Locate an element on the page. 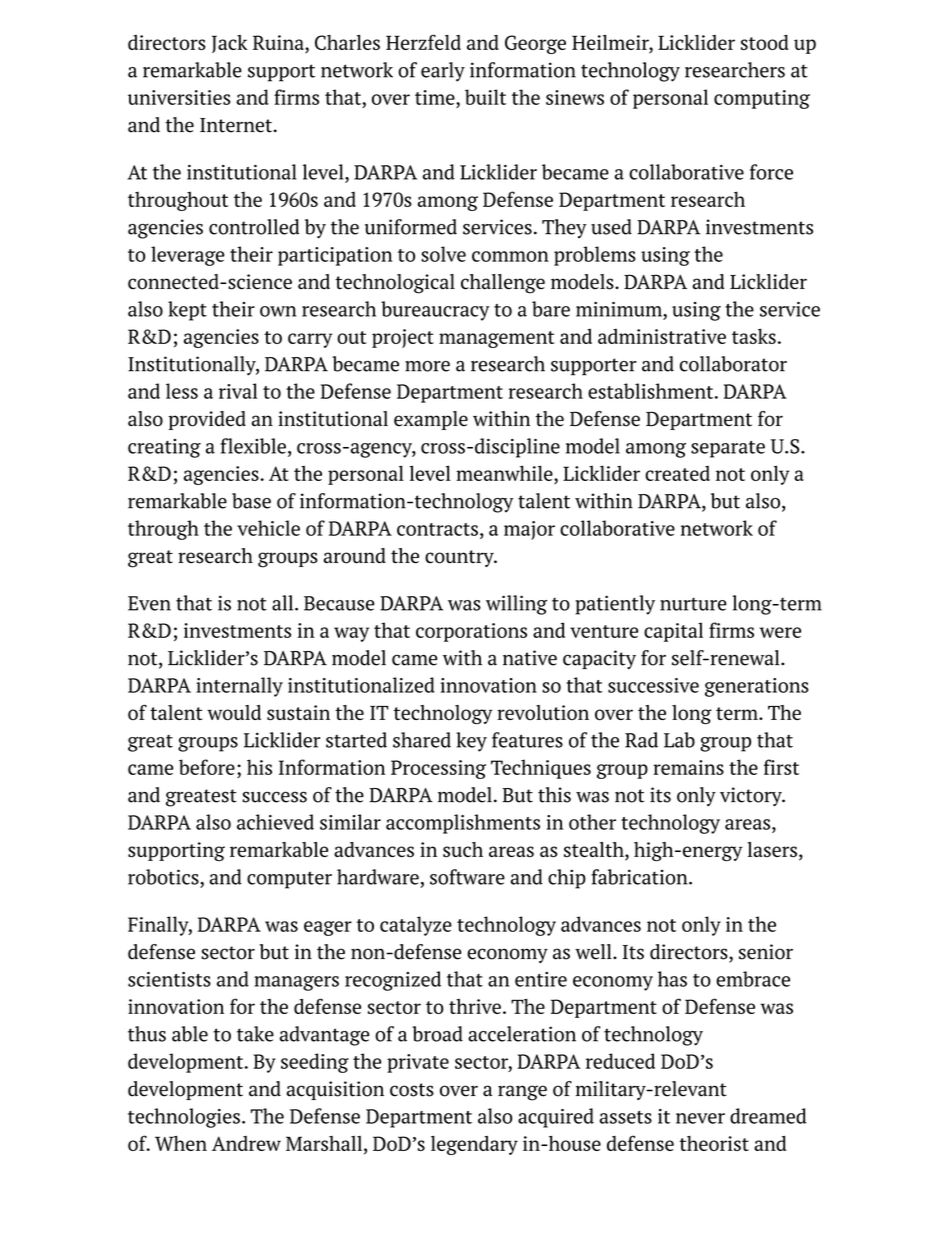 The image size is (952, 1233). never is located at coordinates (700, 1118).
